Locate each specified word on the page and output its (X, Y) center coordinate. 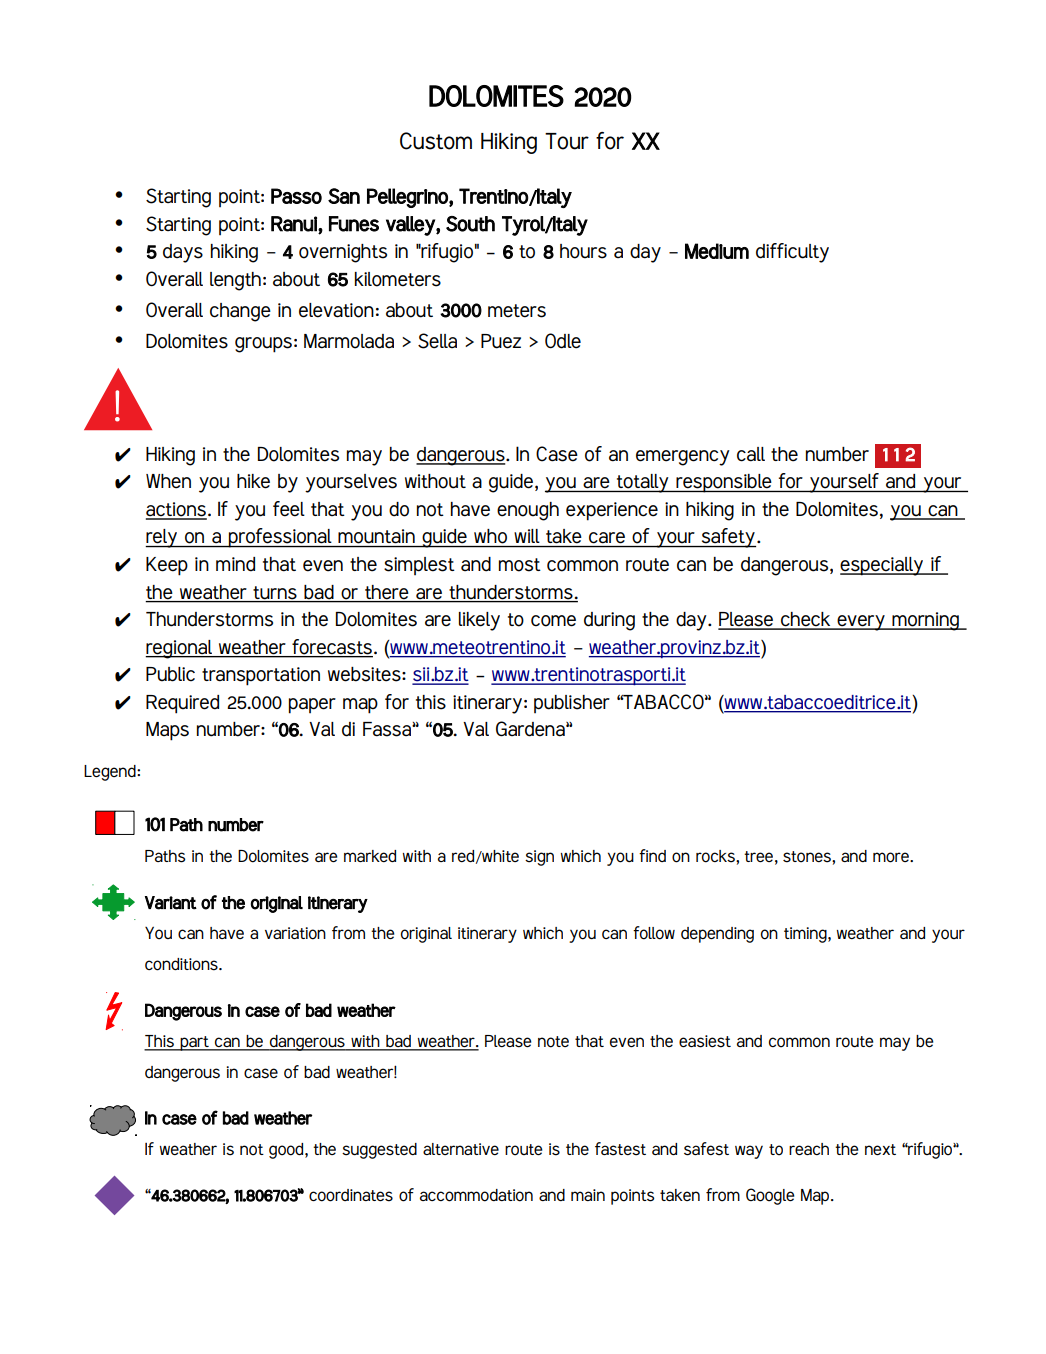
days (183, 253)
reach (809, 1149)
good (287, 1151)
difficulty (792, 253)
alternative (461, 1149)
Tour (567, 141)
